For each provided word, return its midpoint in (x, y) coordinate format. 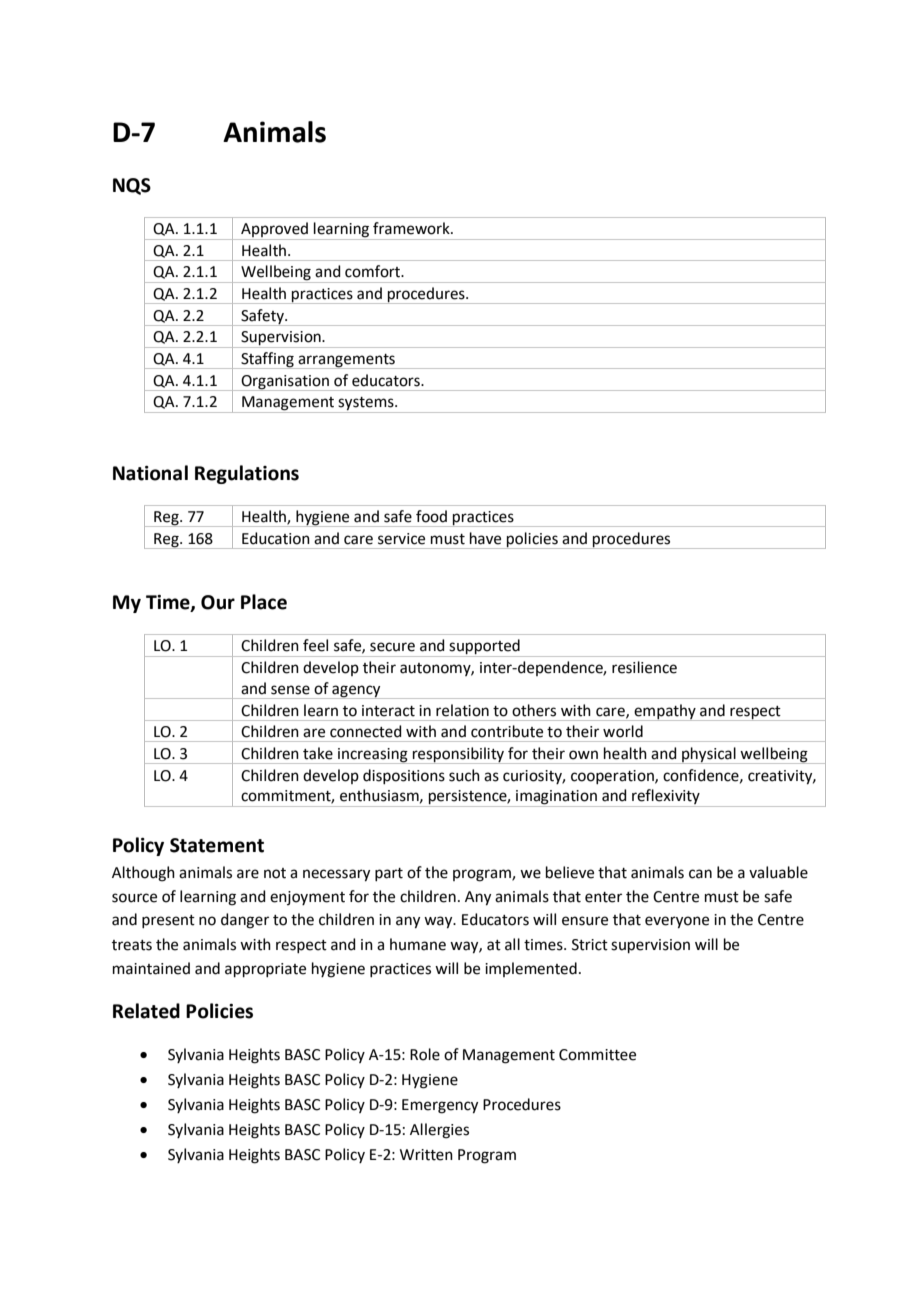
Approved (275, 231)
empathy (665, 712)
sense (290, 690)
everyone (677, 922)
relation (462, 710)
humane (418, 944)
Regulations (247, 474)
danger (245, 921)
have (485, 538)
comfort (374, 271)
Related (146, 1011)
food (431, 516)
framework (412, 228)
